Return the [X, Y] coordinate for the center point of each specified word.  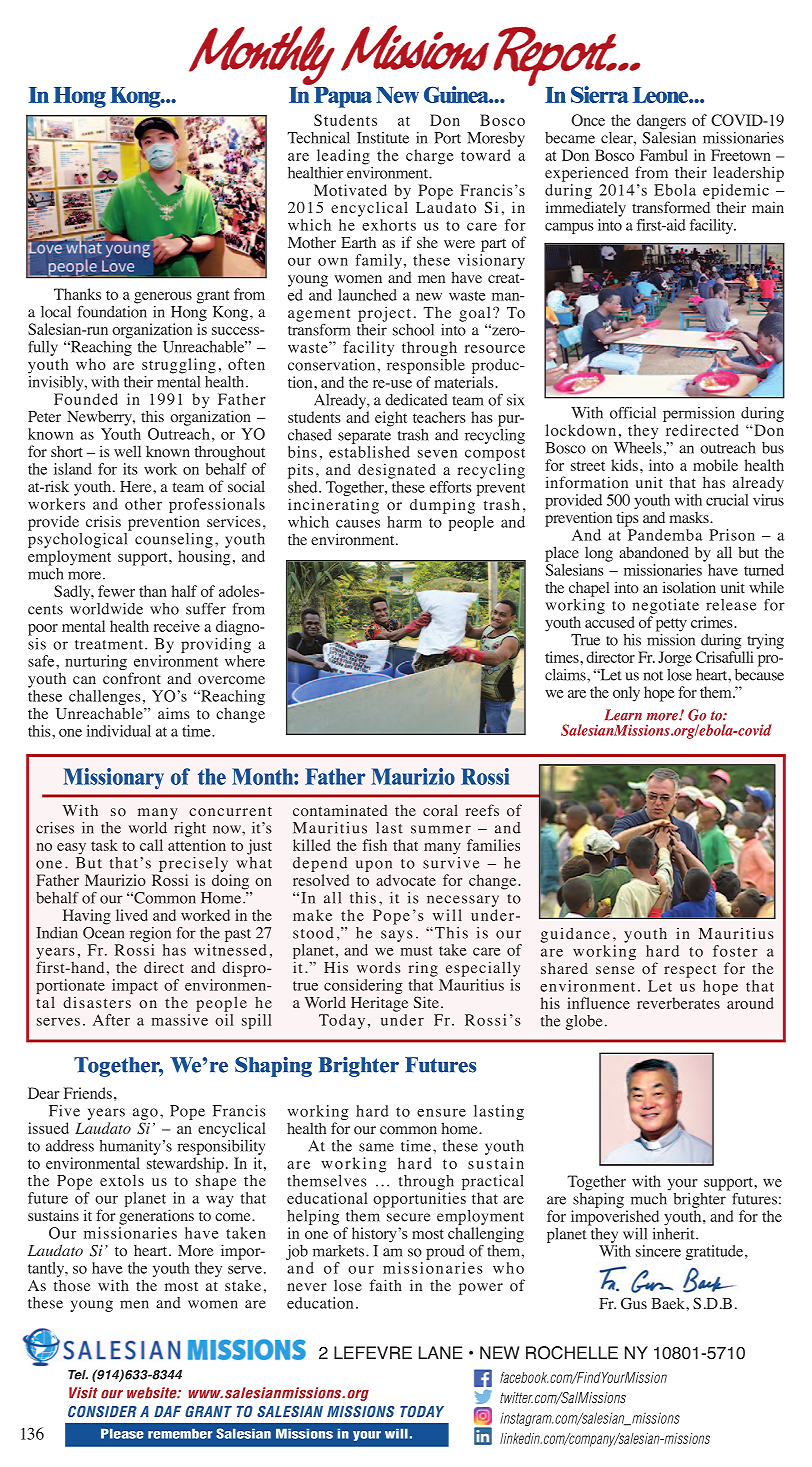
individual [119, 731]
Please [122, 1433]
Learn [623, 715]
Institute [383, 138]
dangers [661, 122]
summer [441, 829]
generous [163, 298]
